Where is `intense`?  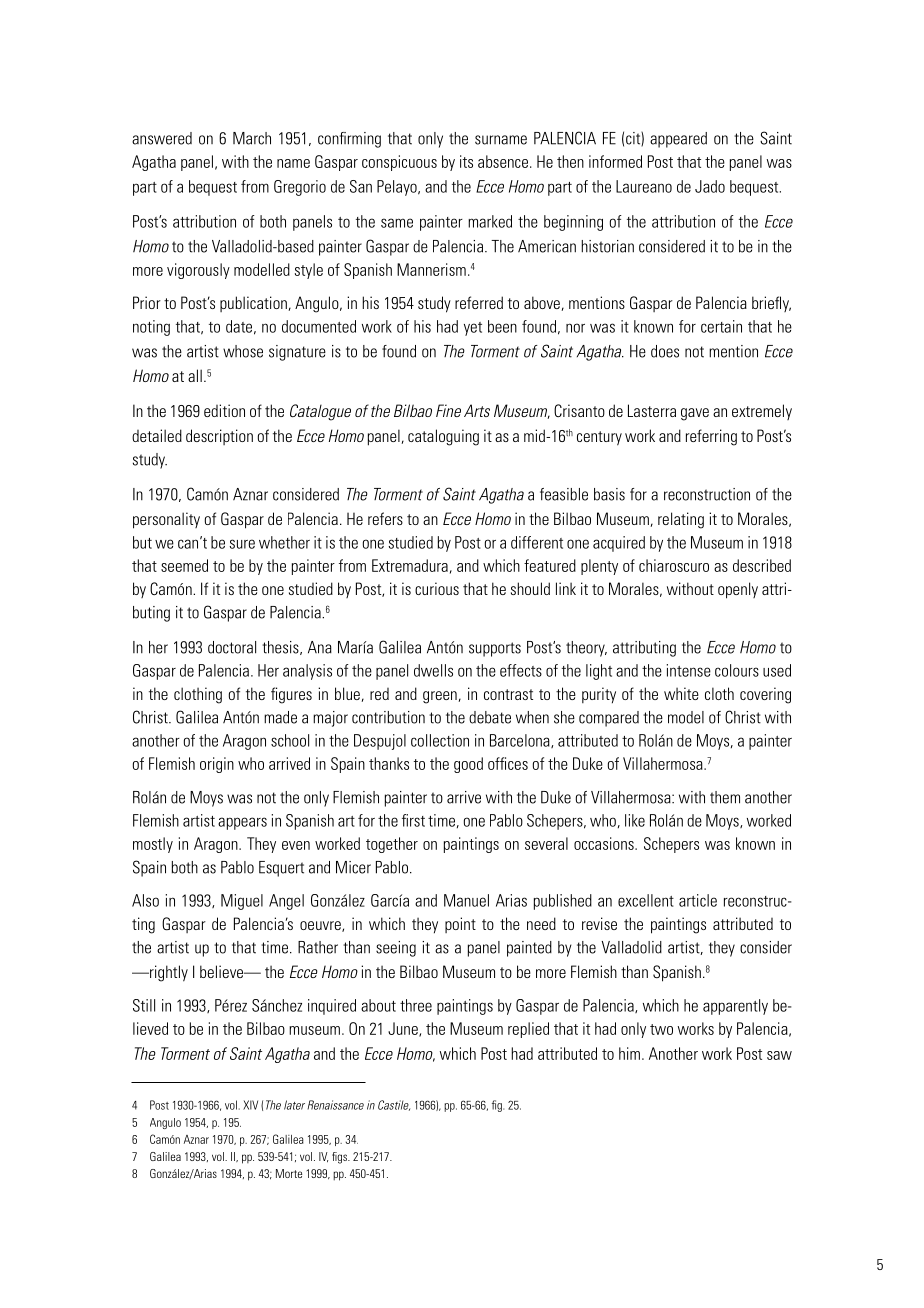
intense is located at coordinates (688, 670).
